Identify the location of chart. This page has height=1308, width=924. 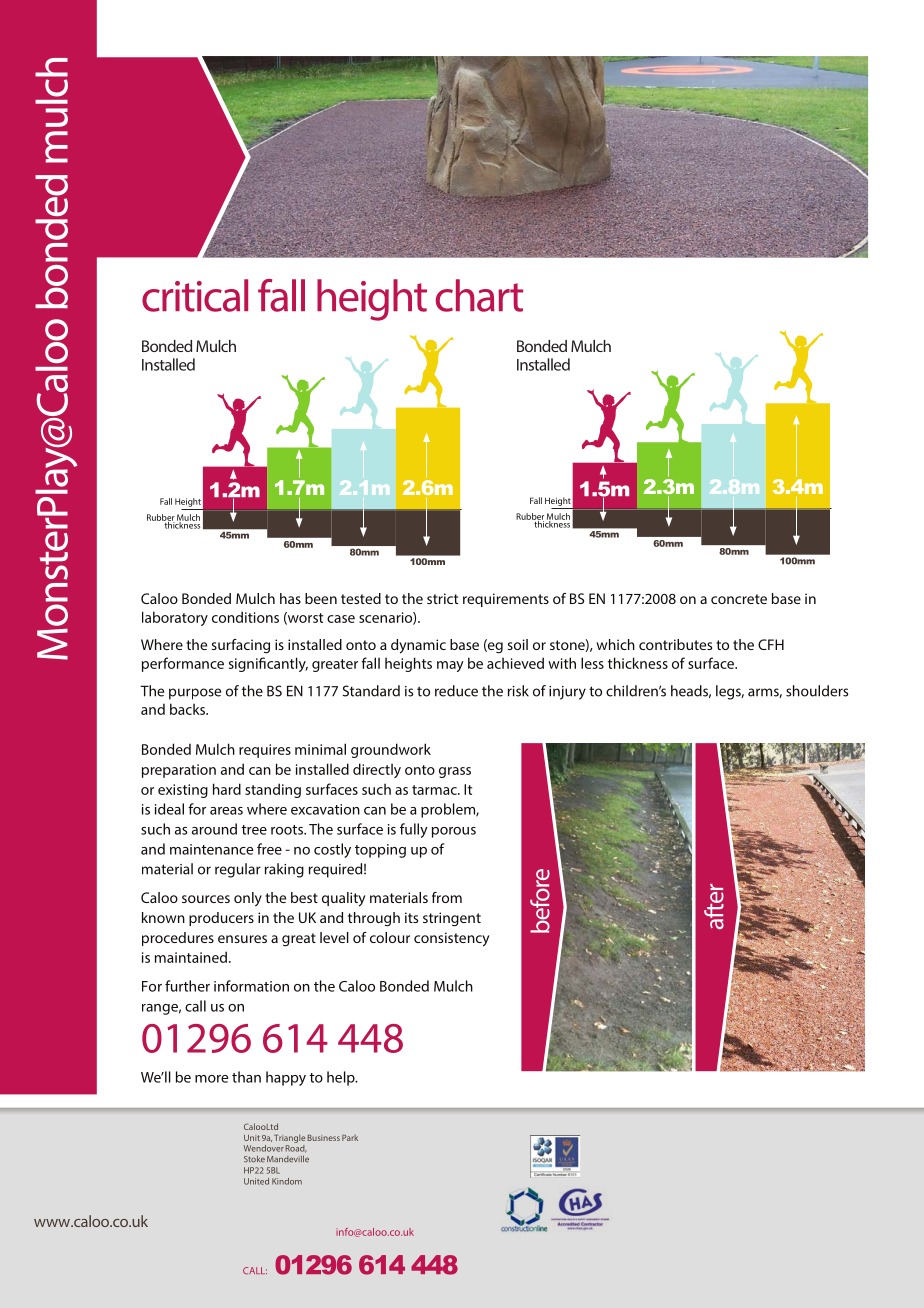
(479, 295).
